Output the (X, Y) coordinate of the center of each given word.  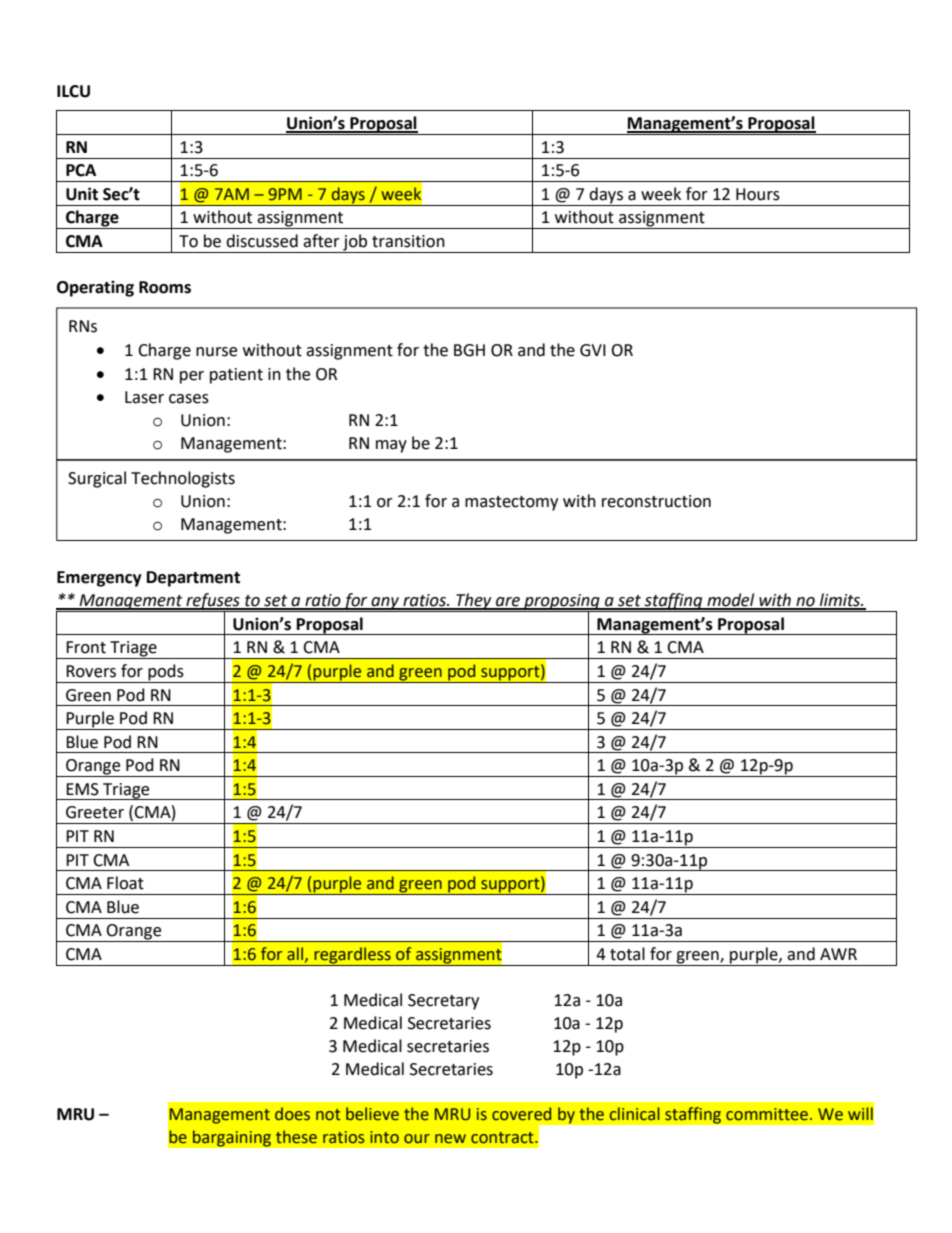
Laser (144, 397)
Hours (758, 194)
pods (166, 673)
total (627, 954)
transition (408, 241)
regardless (352, 956)
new (450, 1139)
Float (125, 883)
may (391, 446)
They (474, 602)
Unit (82, 194)
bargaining (231, 1138)
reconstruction (656, 501)
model (731, 601)
